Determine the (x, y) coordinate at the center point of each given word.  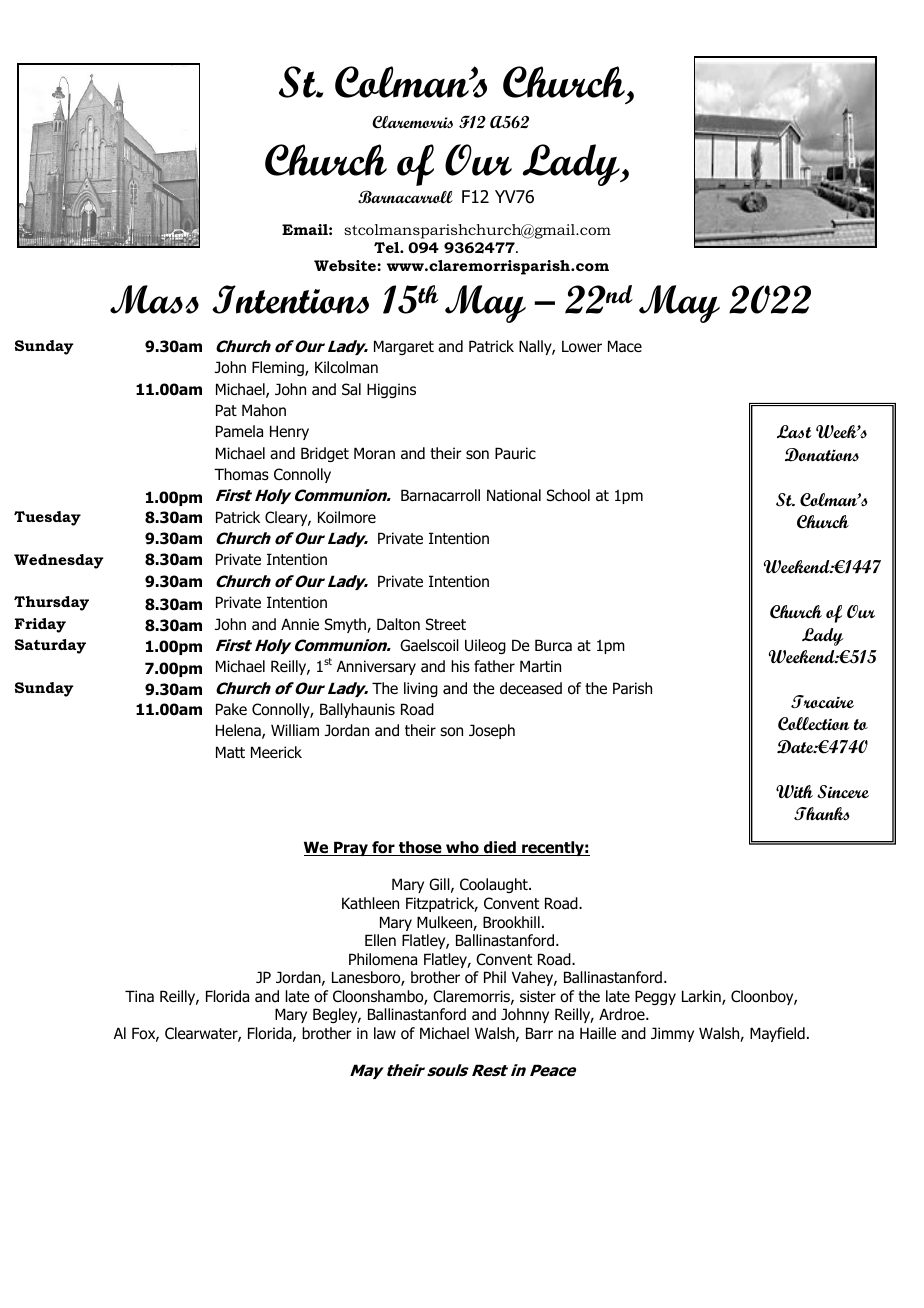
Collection (813, 724)
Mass (154, 299)
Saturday (50, 646)
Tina (139, 996)
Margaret (404, 347)
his (460, 666)
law (385, 1033)
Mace (625, 346)
